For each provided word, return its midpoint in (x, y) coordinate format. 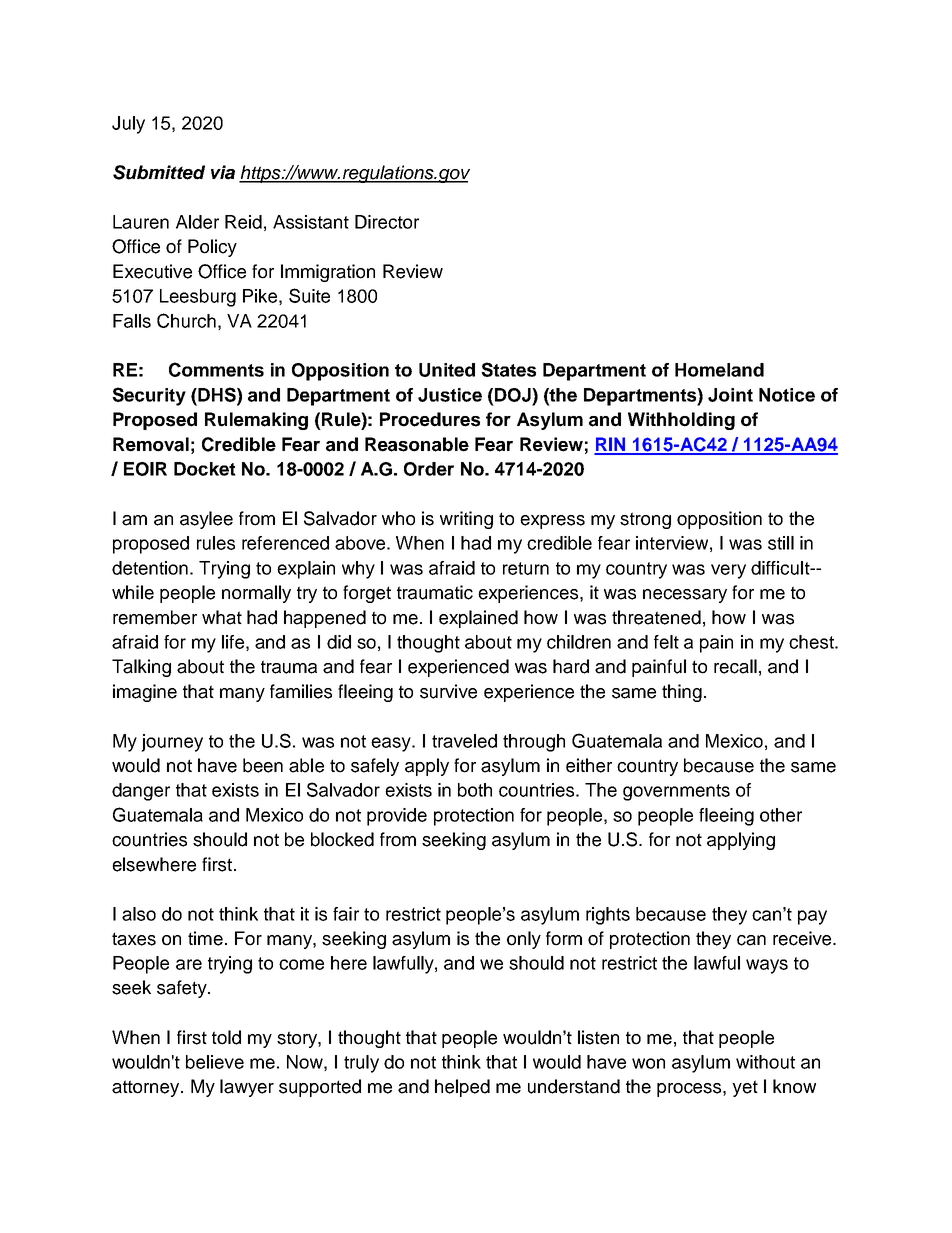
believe (215, 1062)
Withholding (681, 421)
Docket (205, 469)
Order (429, 469)
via (223, 172)
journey (172, 743)
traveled (464, 741)
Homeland (719, 370)
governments (676, 792)
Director (387, 222)
